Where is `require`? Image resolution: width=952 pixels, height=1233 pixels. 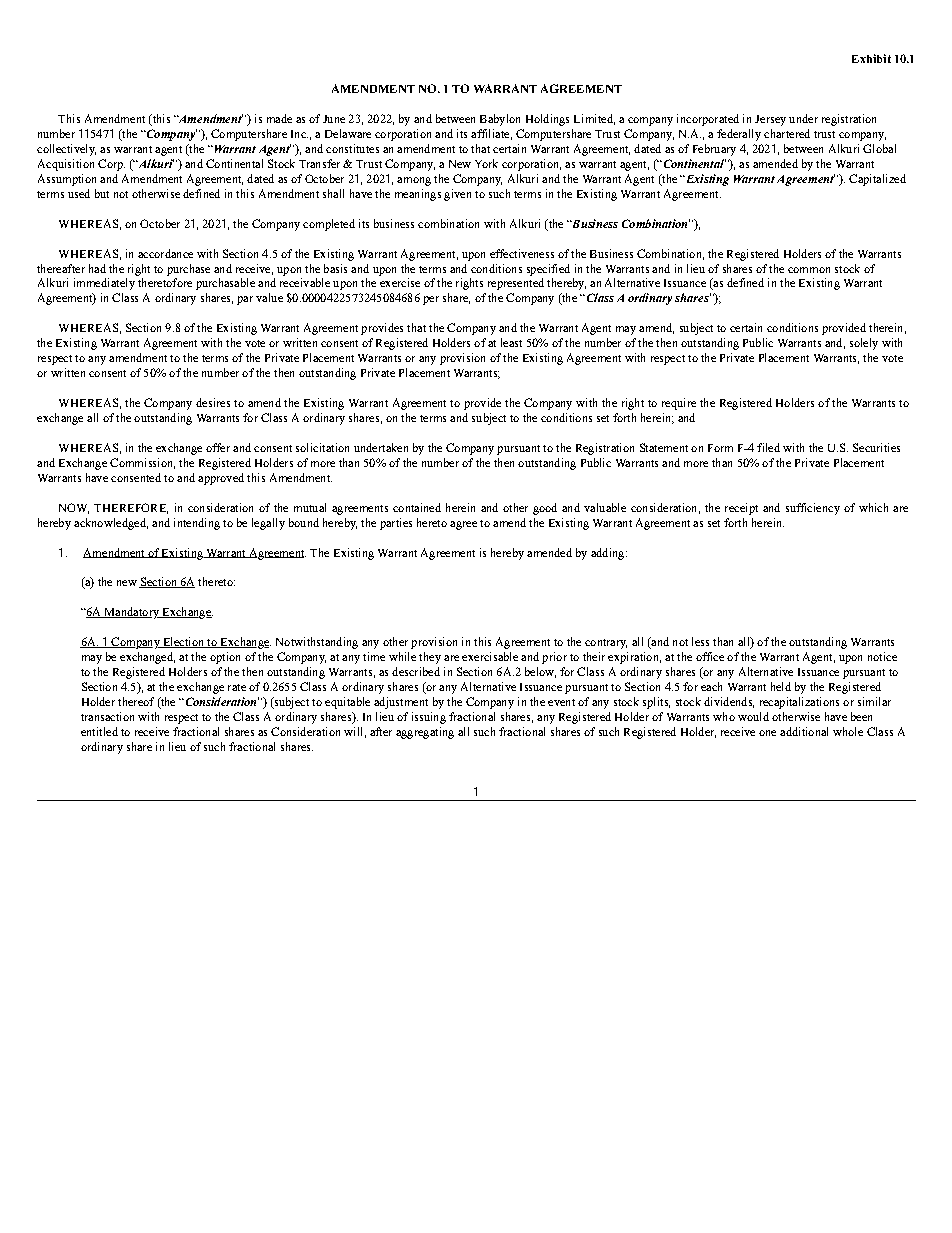
require is located at coordinates (679, 404).
